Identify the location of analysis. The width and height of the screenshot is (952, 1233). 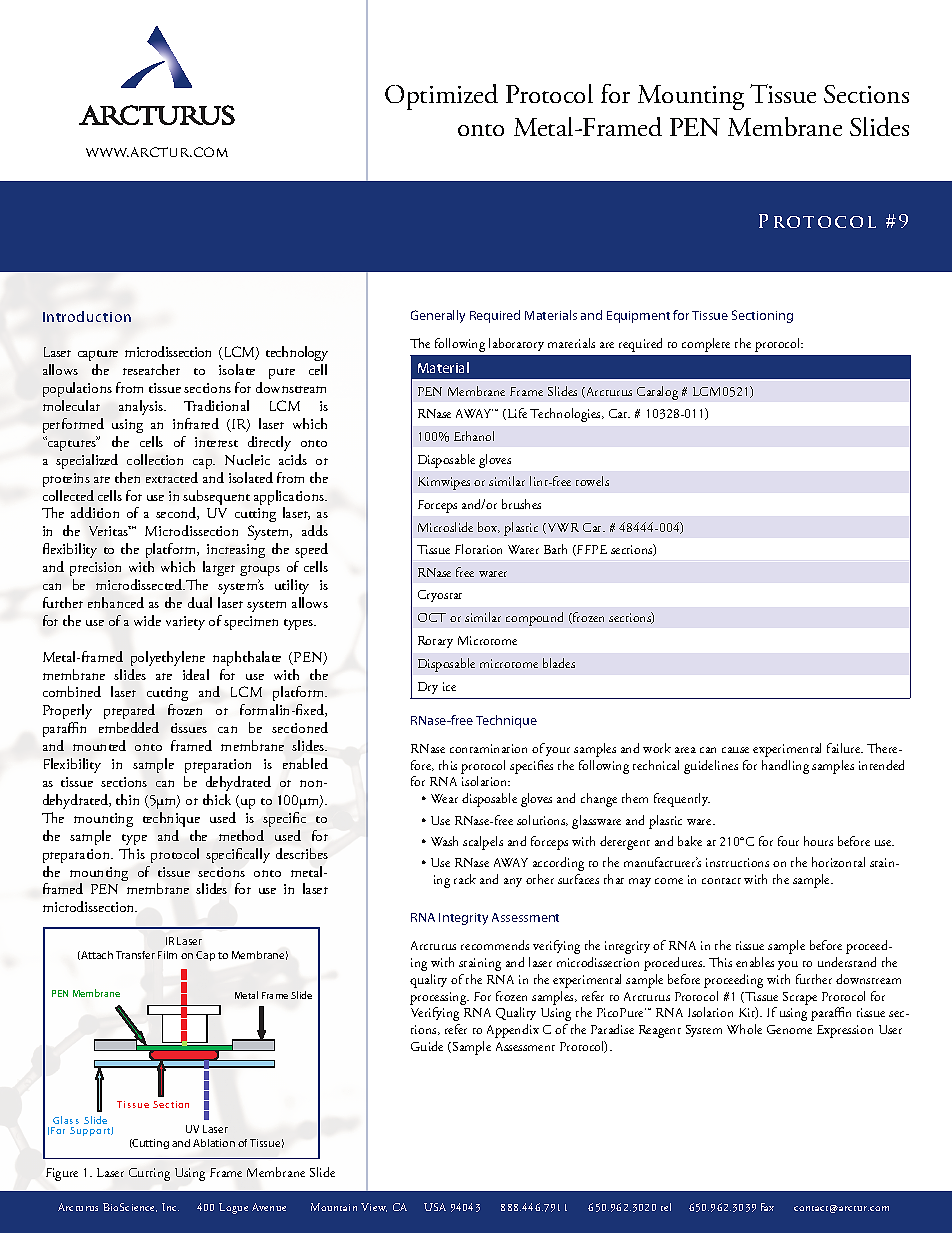
(142, 407).
